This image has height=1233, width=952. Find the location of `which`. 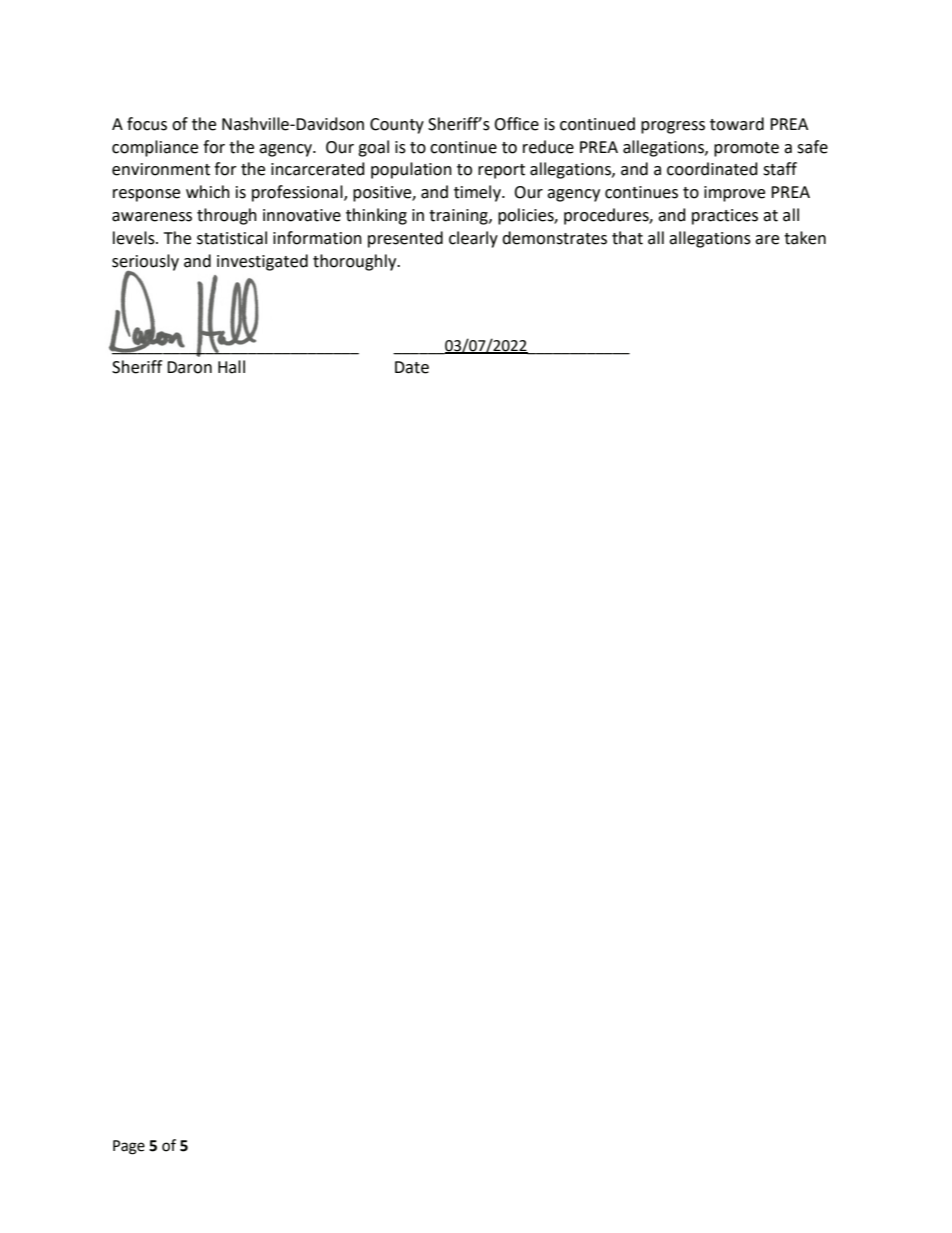

which is located at coordinates (208, 192).
